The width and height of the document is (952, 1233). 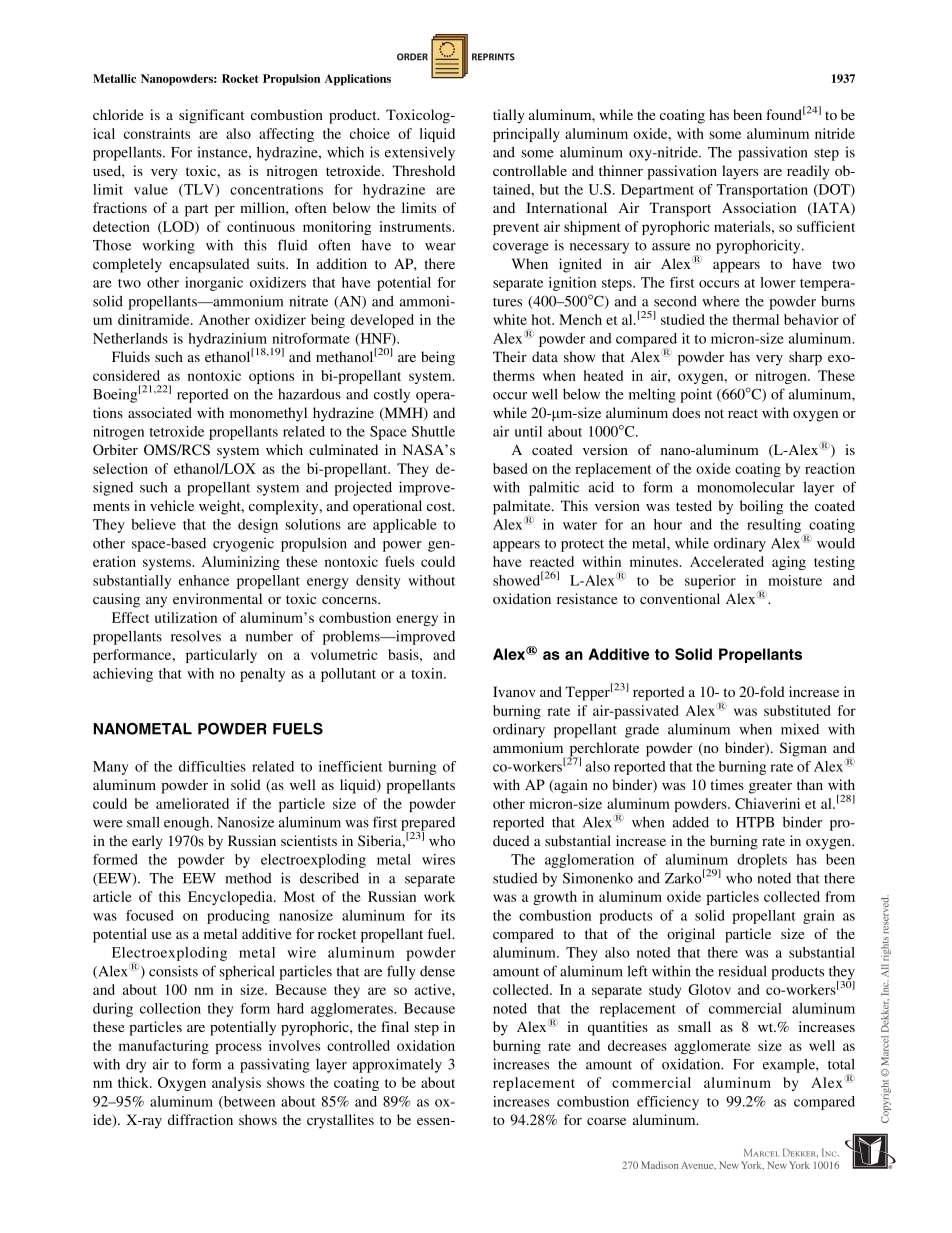 What do you see at coordinates (808, 172) in the document?
I see `readily` at bounding box center [808, 172].
